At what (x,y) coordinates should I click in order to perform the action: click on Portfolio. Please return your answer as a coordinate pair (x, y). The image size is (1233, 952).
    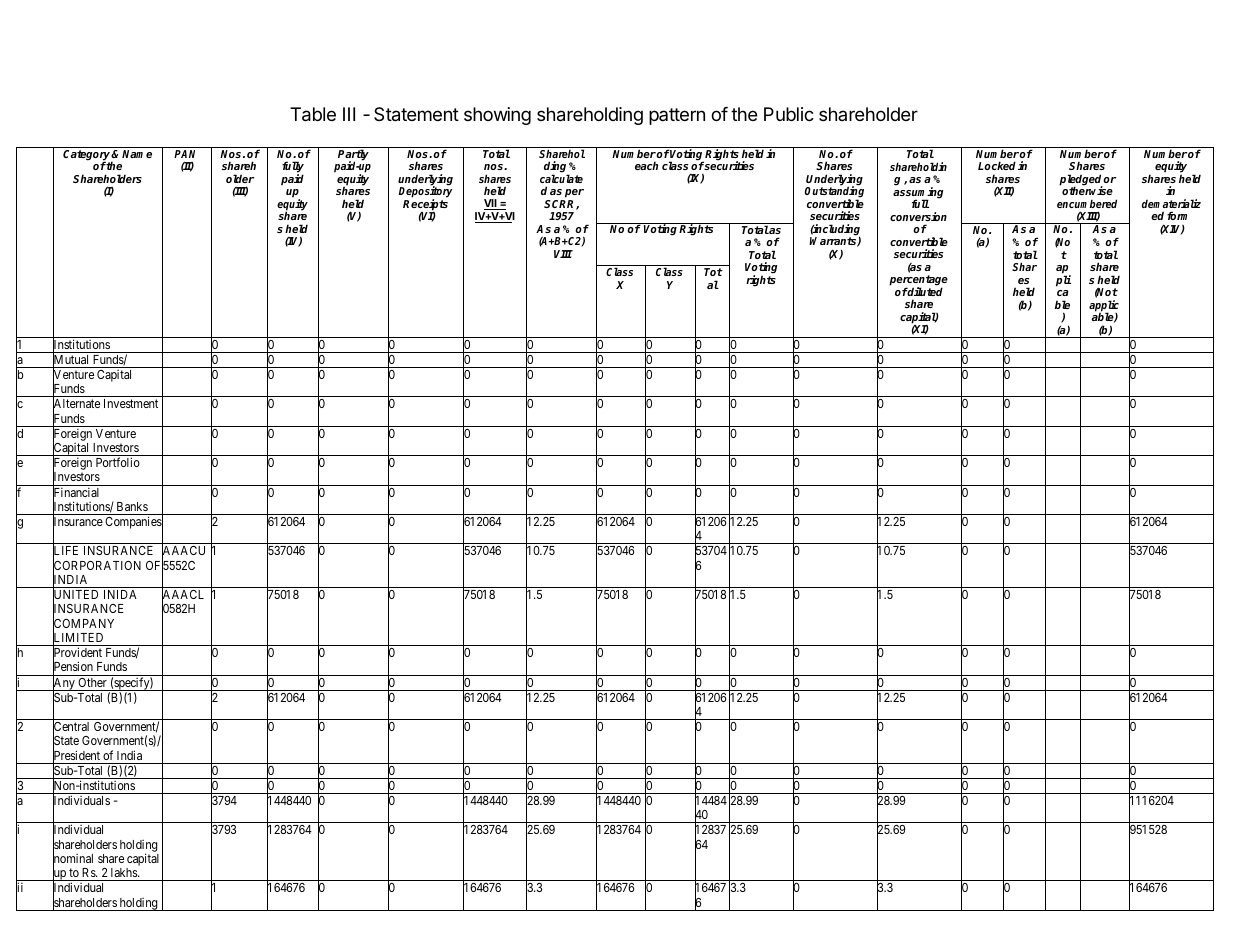
    Looking at the image, I should click on (118, 462).
